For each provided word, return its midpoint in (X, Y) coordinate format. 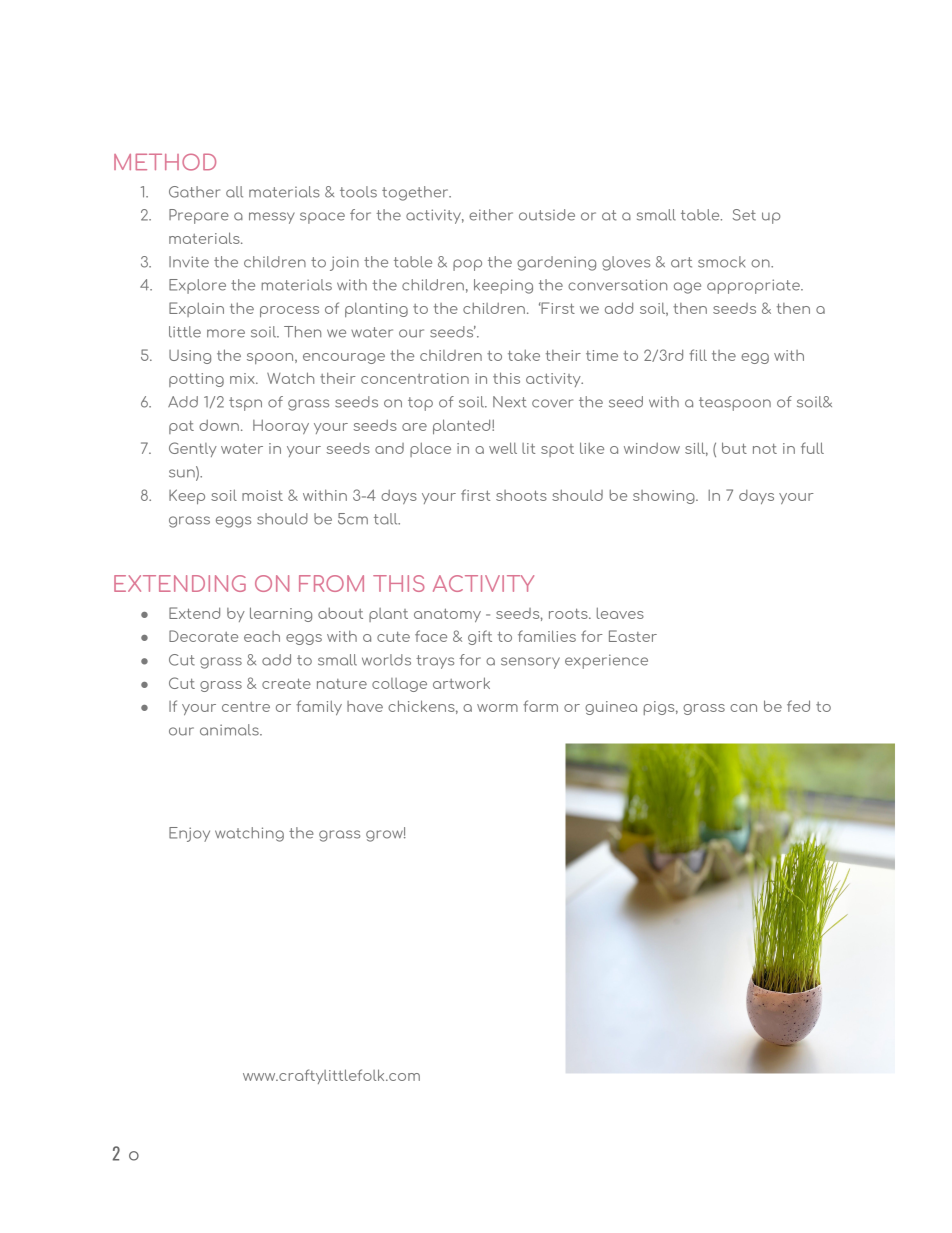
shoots (521, 495)
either (491, 215)
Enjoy (189, 834)
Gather (194, 192)
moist (262, 495)
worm (497, 708)
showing (665, 497)
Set (744, 215)
